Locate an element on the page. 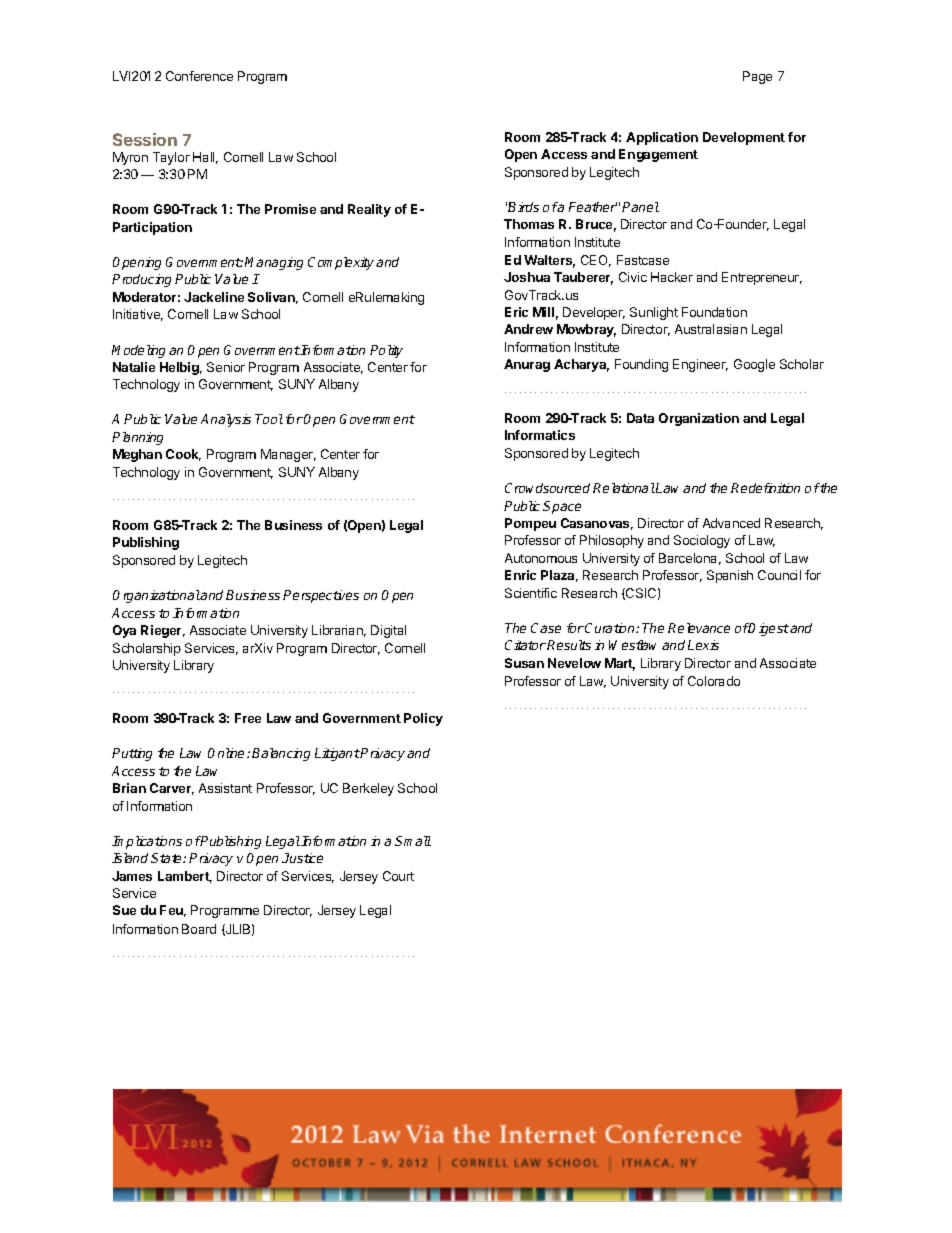 Image resolution: width=952 pixels, height=1233 pixels. Oya is located at coordinates (124, 631).
